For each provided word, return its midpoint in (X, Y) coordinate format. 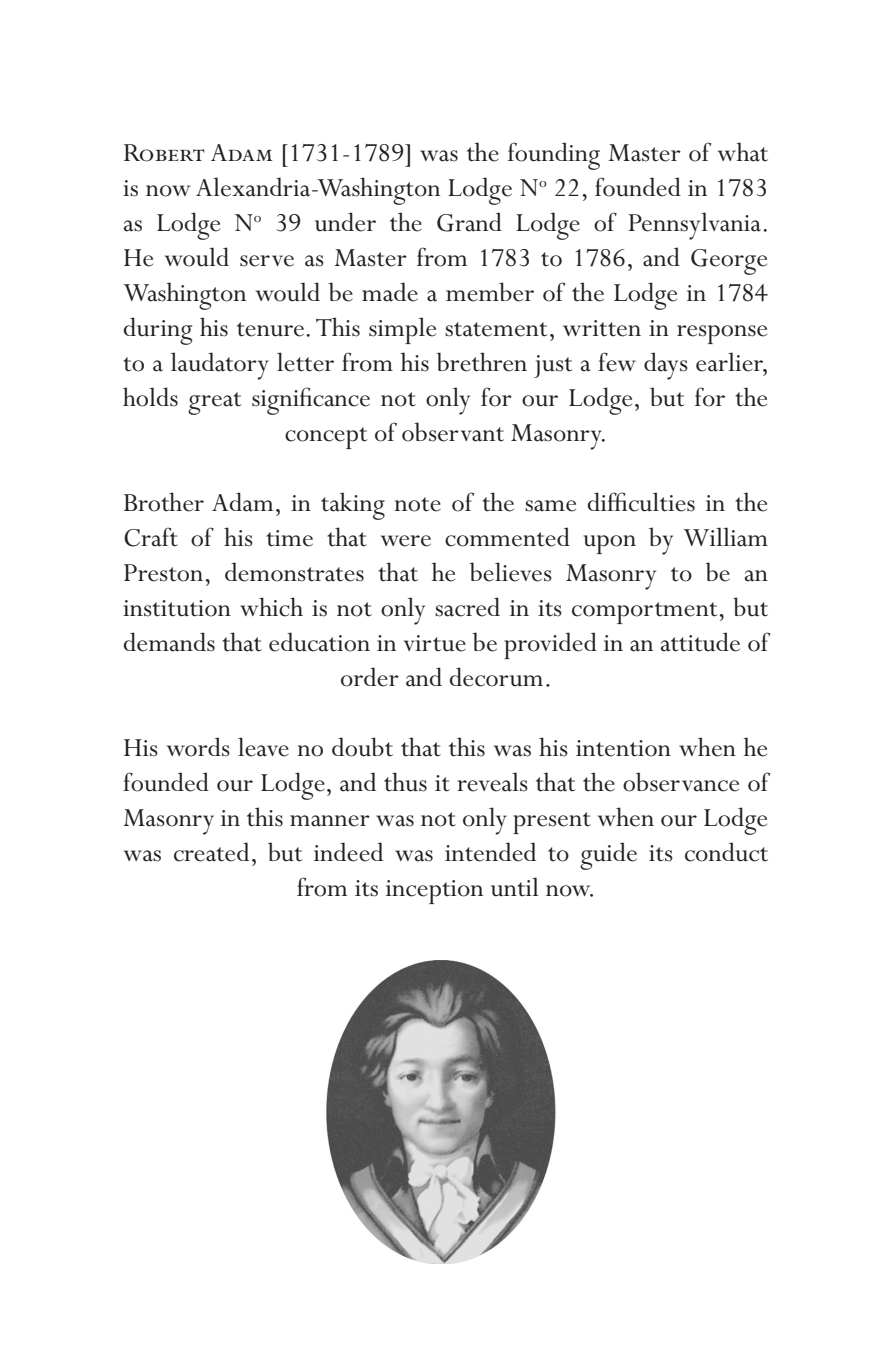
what (743, 152)
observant (453, 432)
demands (169, 642)
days (666, 366)
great (215, 403)
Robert (164, 153)
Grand (469, 222)
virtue (435, 643)
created (211, 852)
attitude (700, 642)
